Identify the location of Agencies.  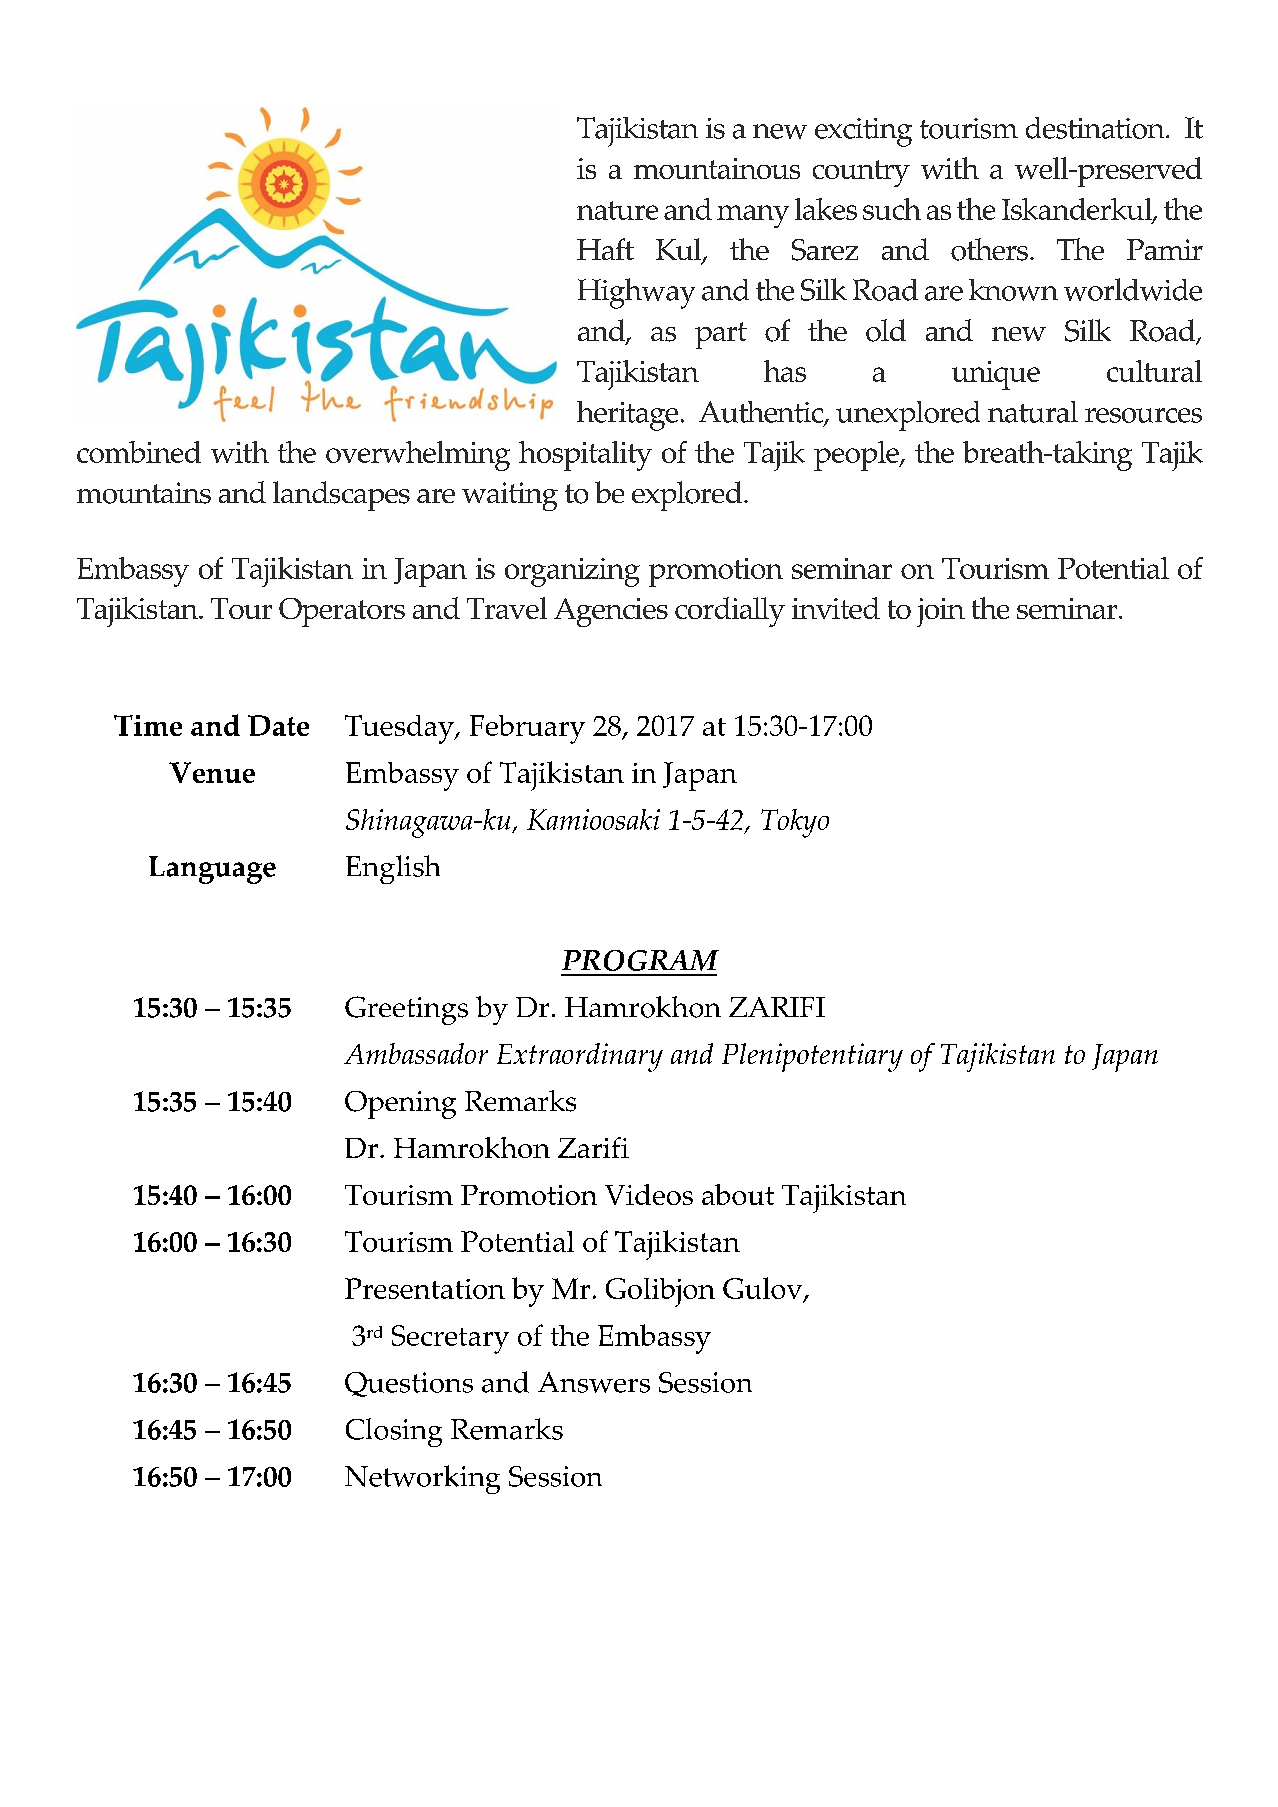
(611, 612).
